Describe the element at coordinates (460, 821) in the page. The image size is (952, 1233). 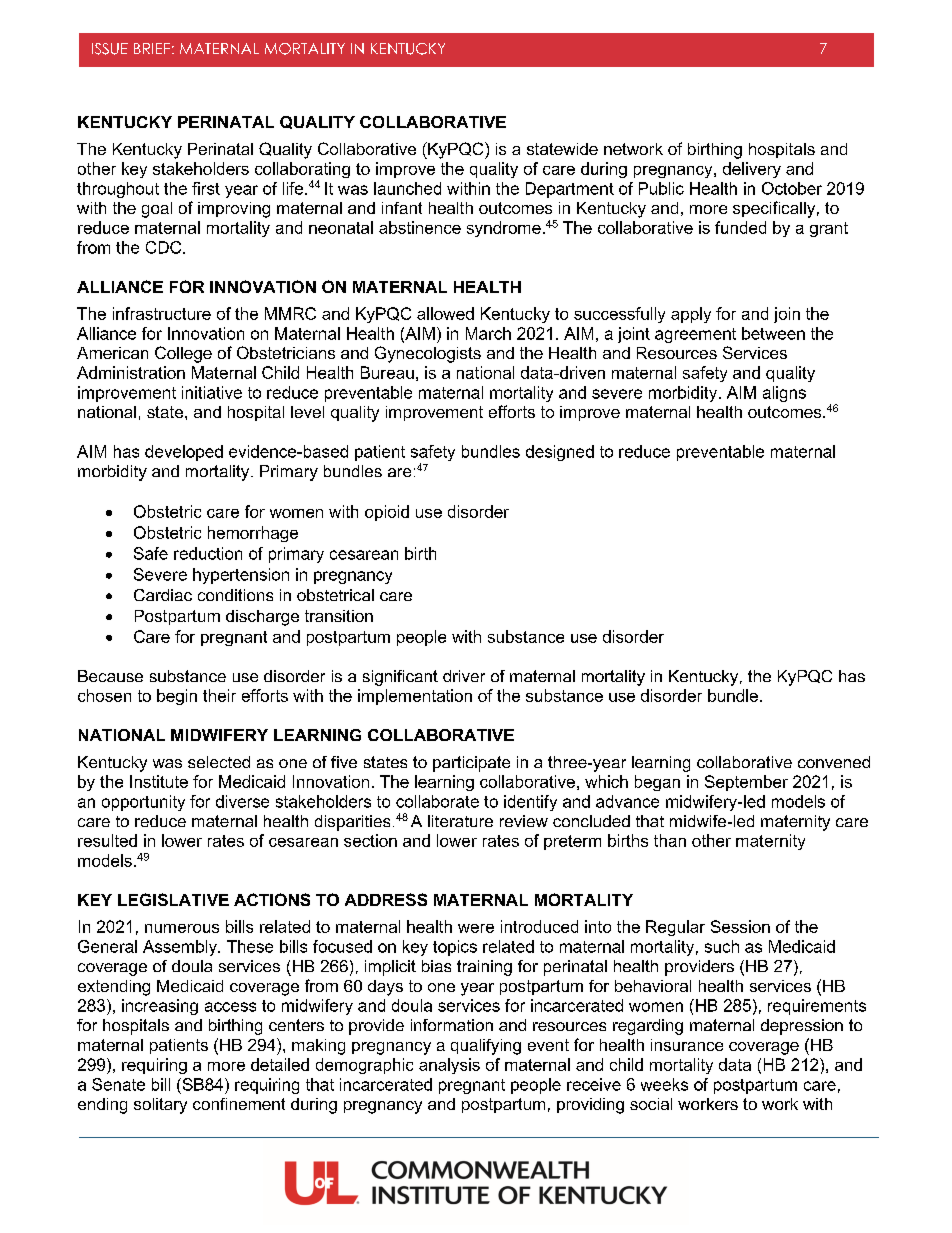
I see `literature` at that location.
